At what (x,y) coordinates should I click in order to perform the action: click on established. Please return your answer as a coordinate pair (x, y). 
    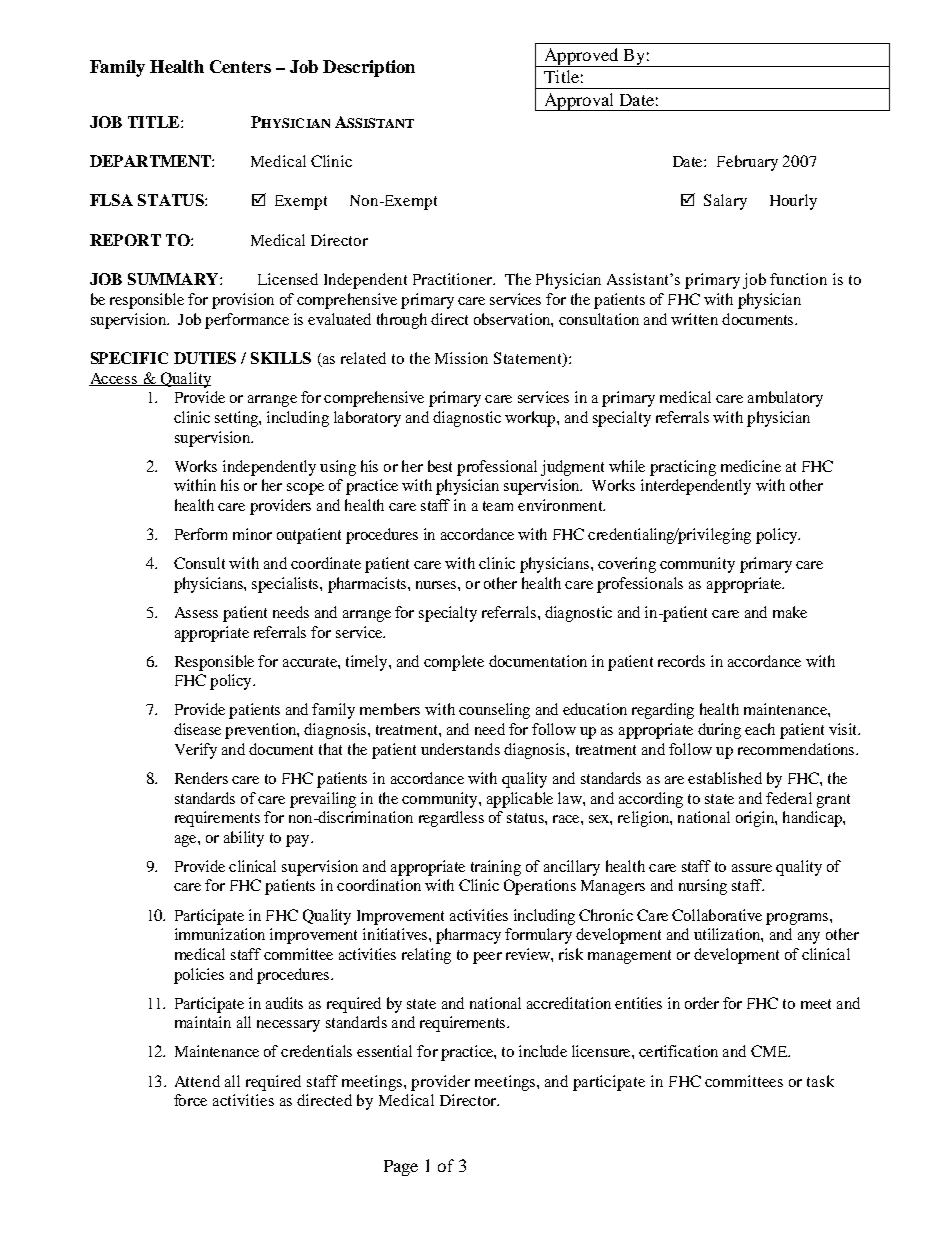
    Looking at the image, I should click on (725, 778).
